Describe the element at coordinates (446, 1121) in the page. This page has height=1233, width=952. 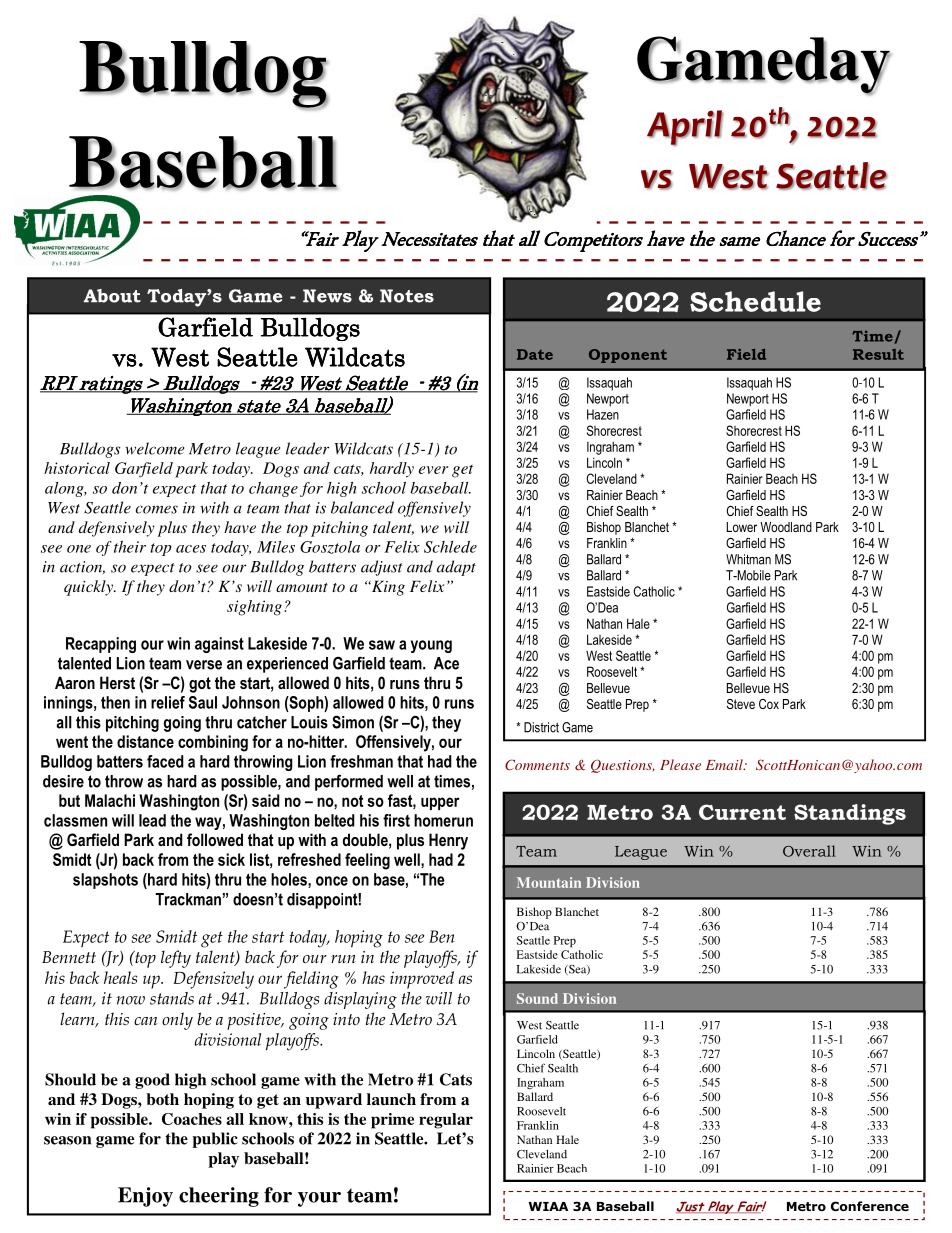
I see `regular` at that location.
